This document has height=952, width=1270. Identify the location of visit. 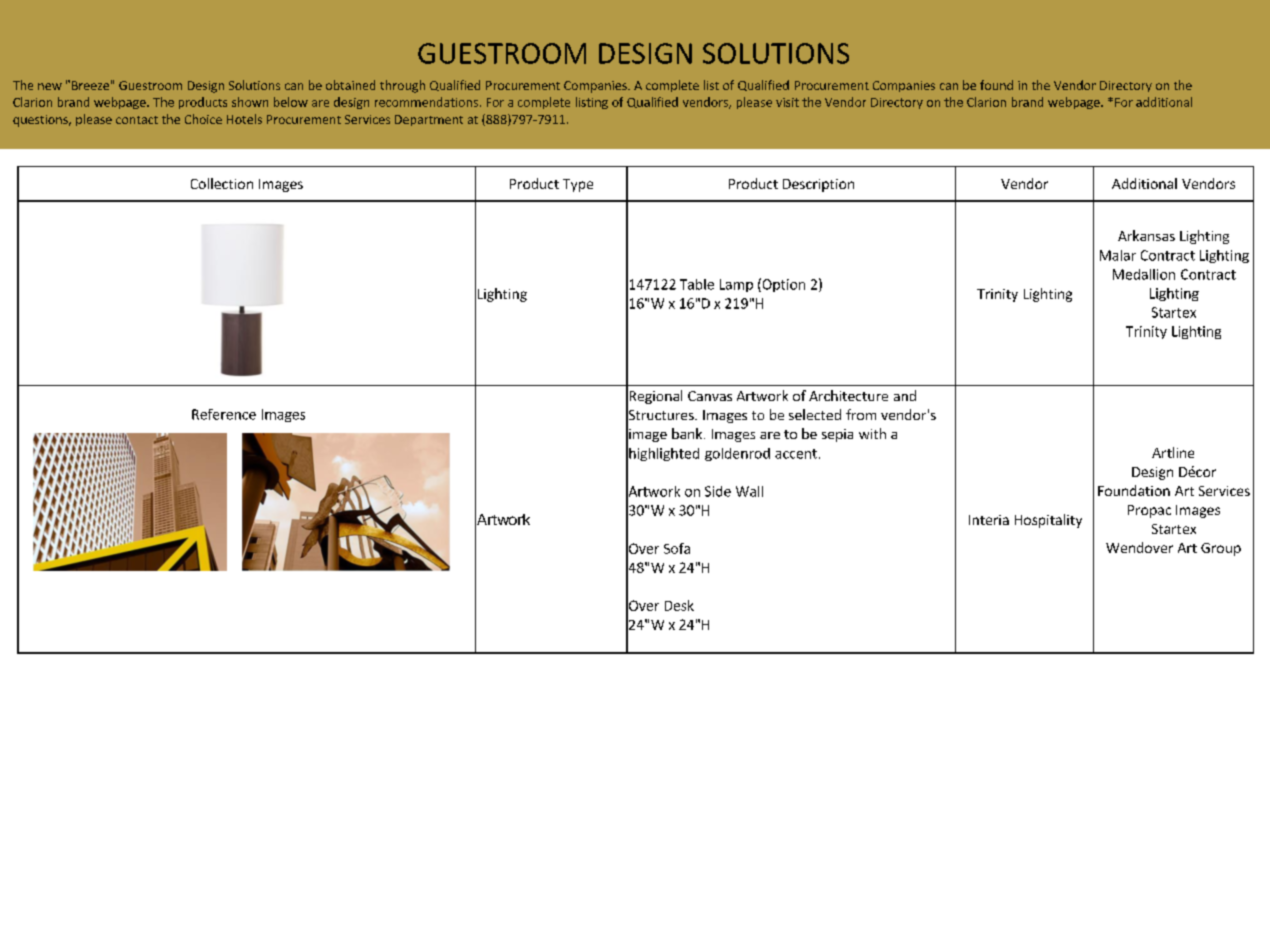
(787, 102).
